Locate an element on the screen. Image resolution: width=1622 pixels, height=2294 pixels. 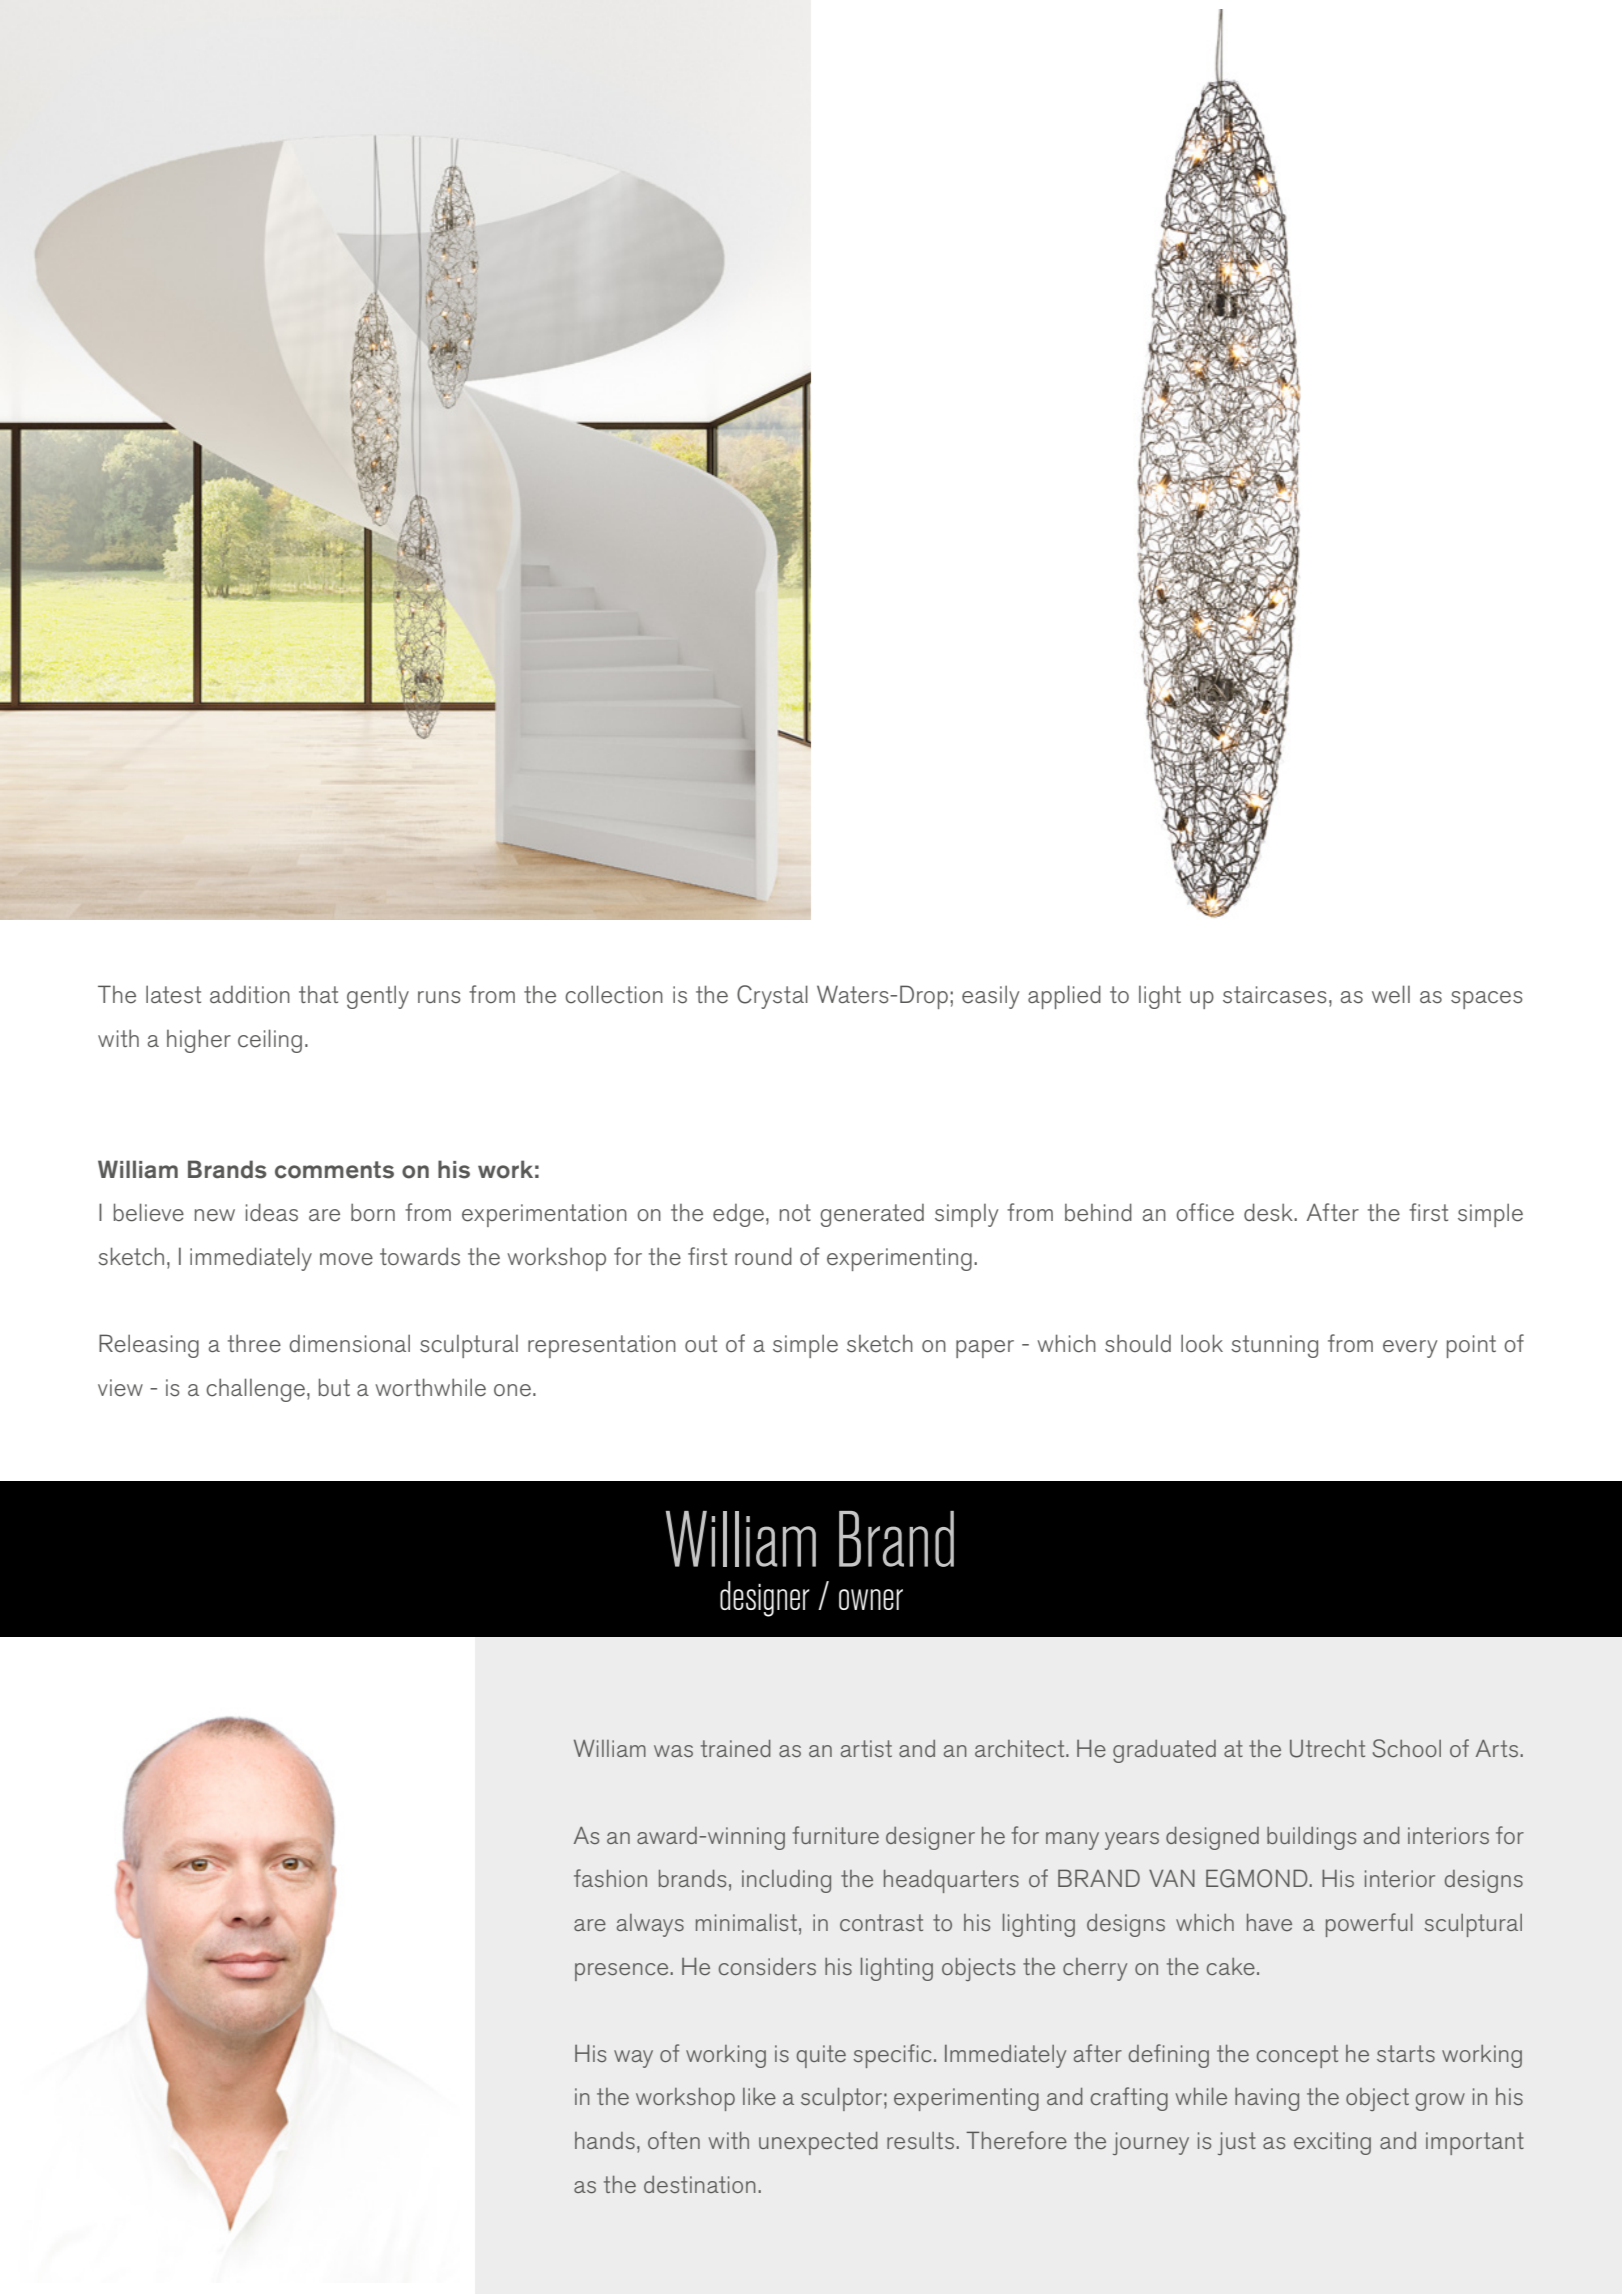
staircases is located at coordinates (1275, 995).
